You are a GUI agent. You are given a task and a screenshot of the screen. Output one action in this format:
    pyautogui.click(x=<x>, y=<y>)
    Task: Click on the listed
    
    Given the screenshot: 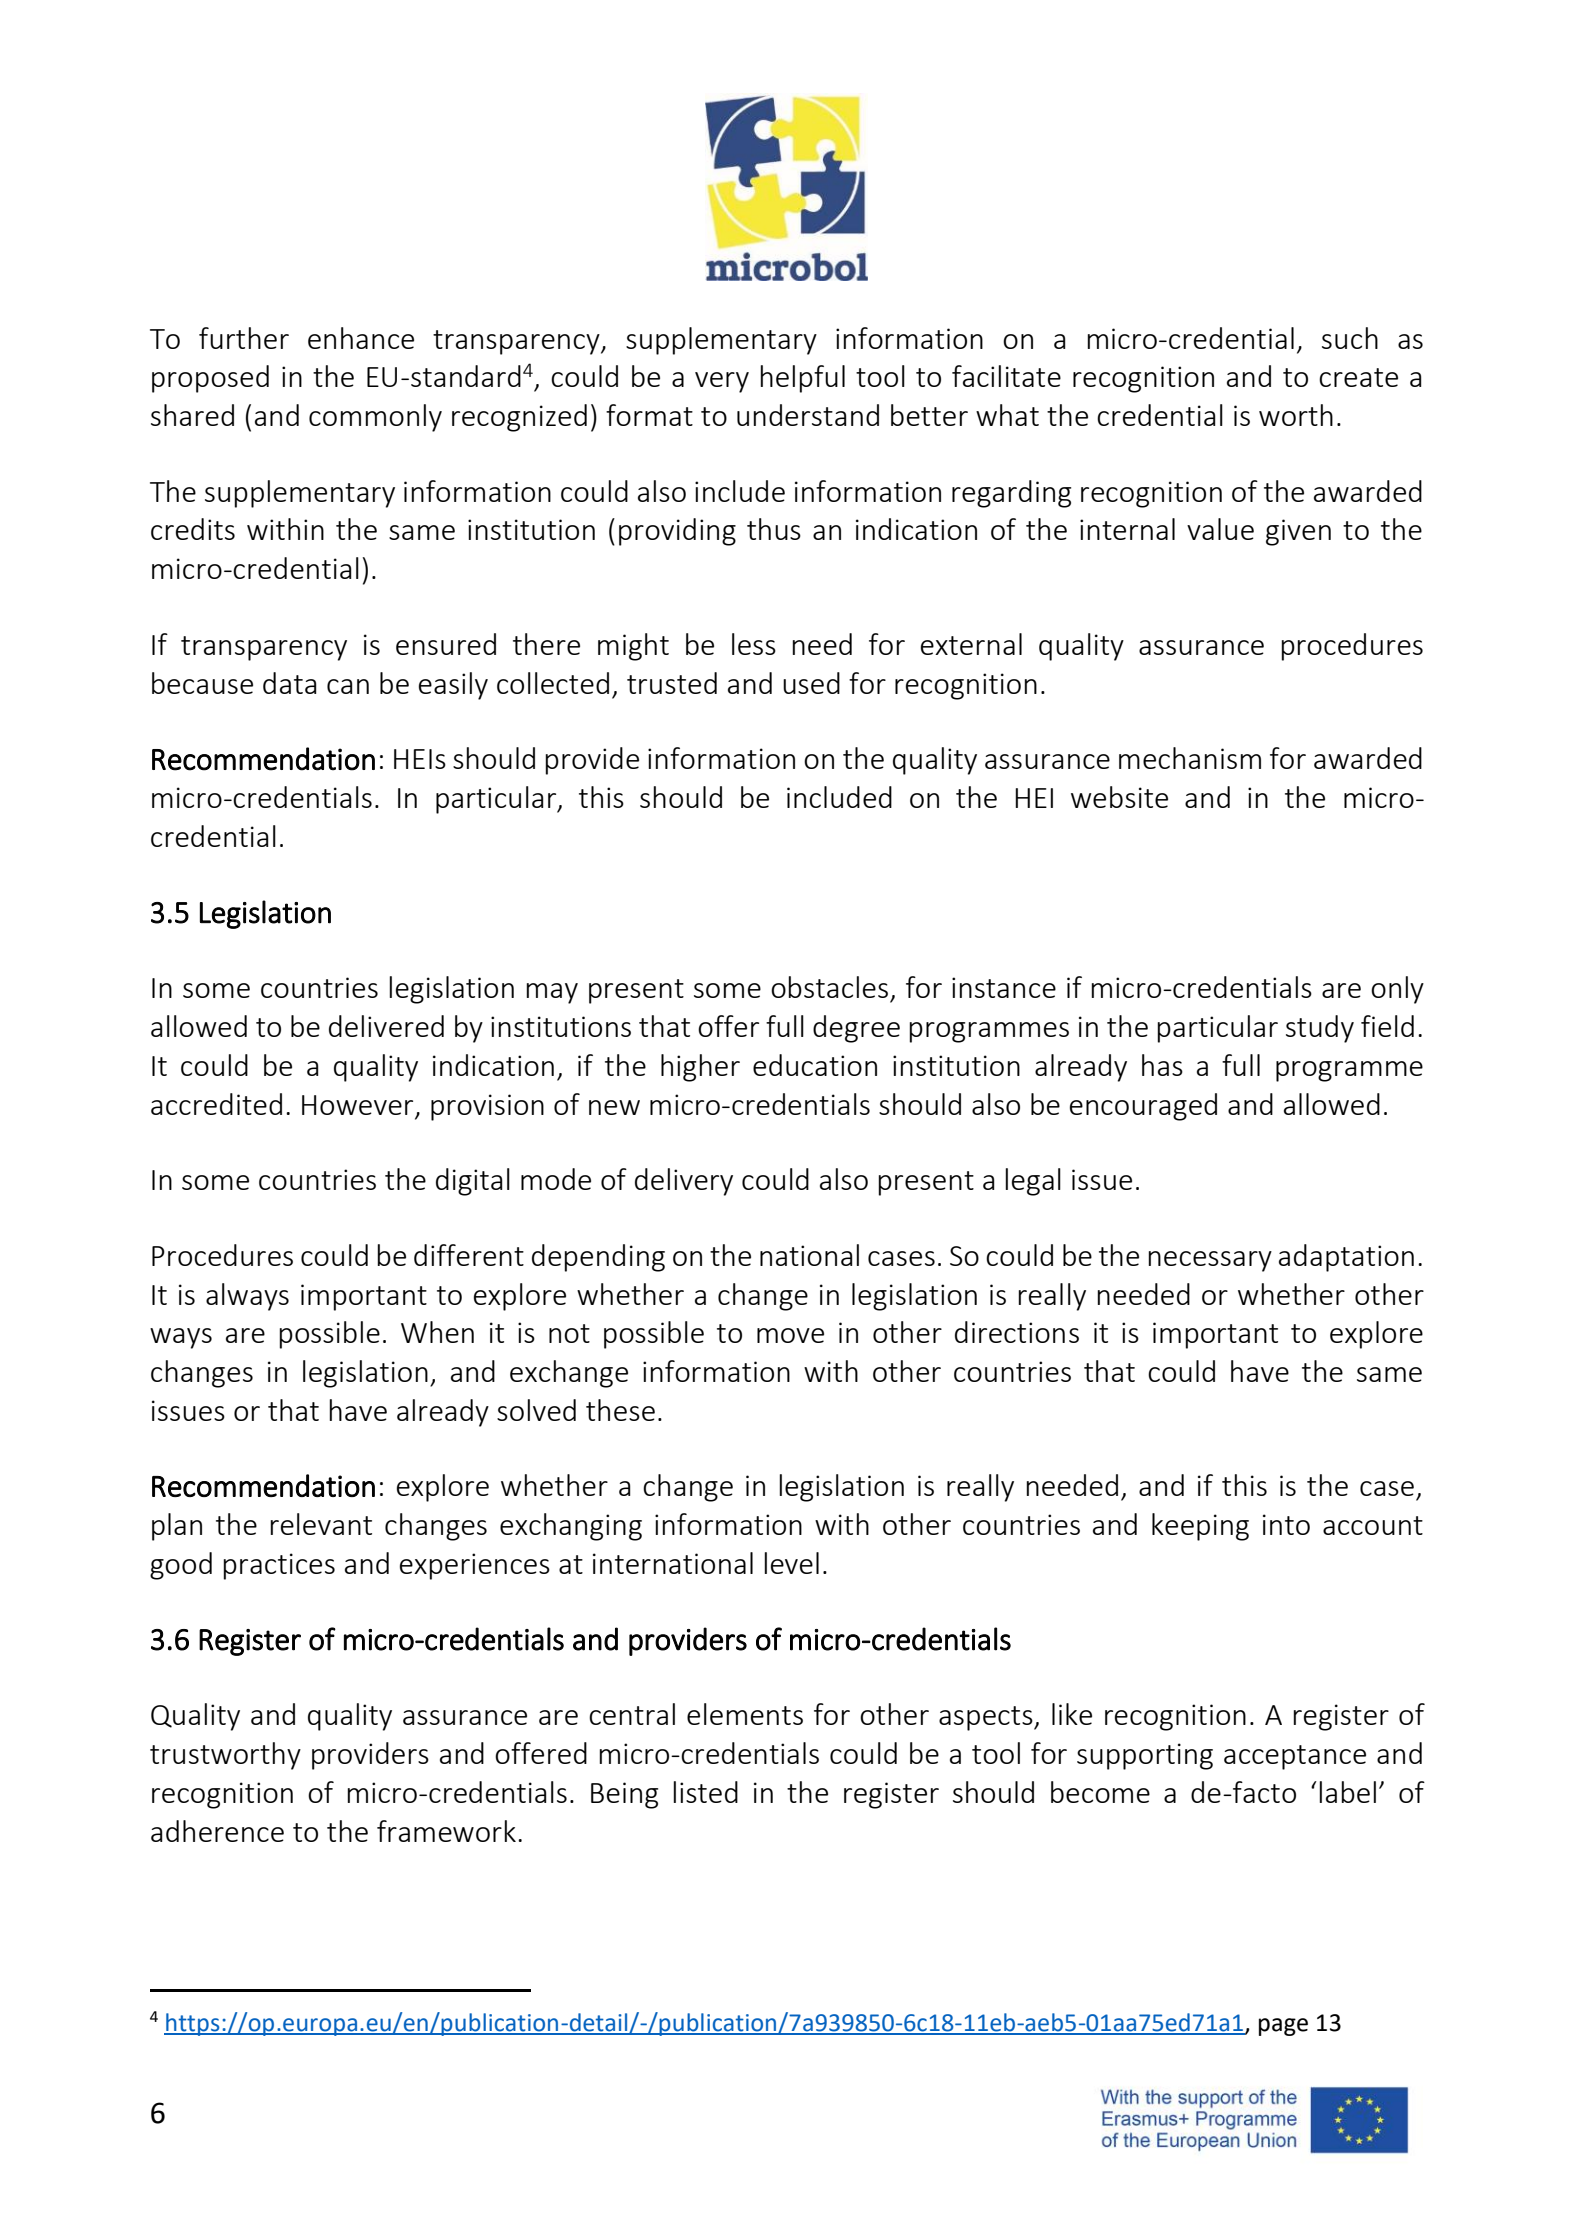 What is the action you would take?
    pyautogui.click(x=705, y=1792)
